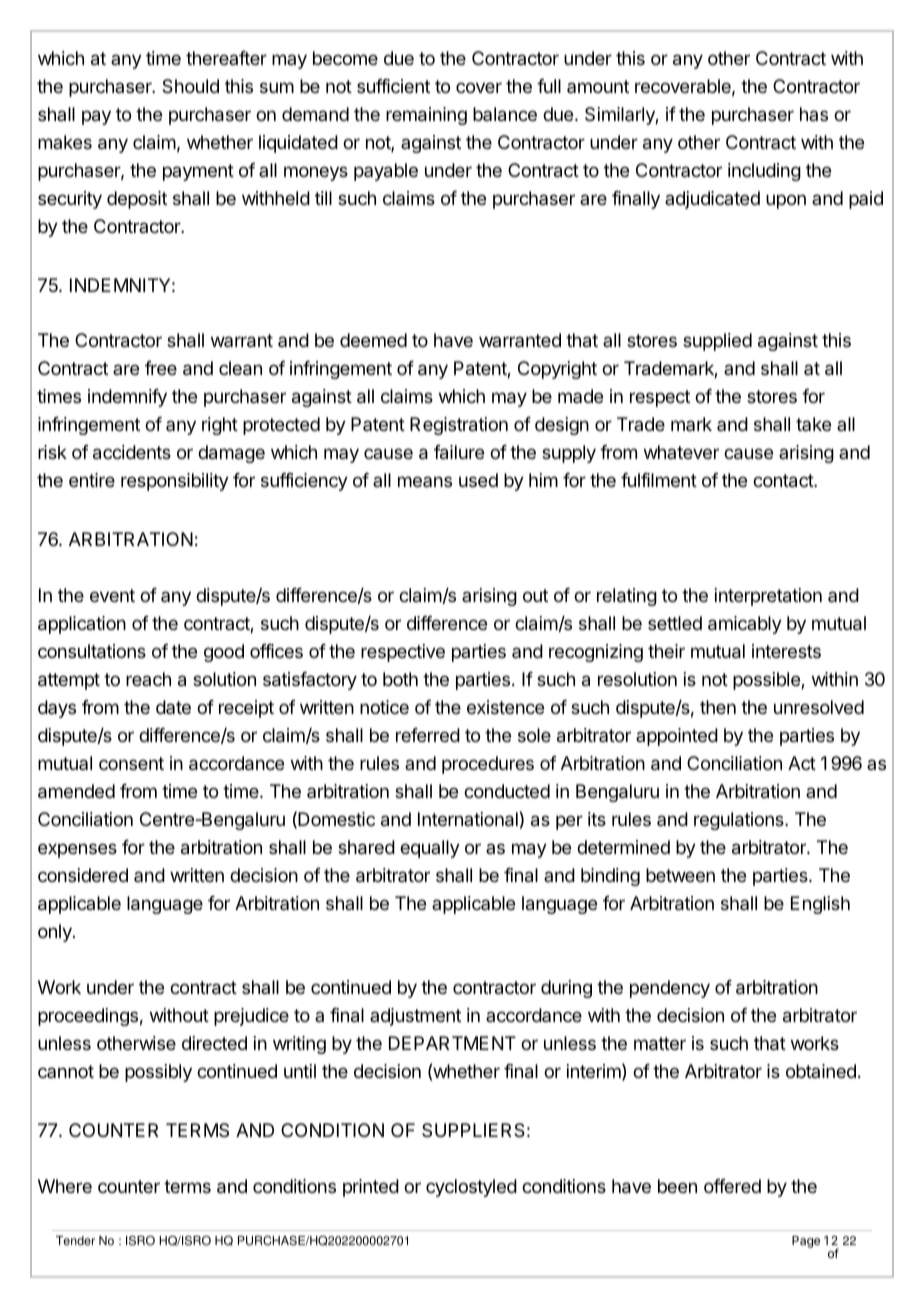  What do you see at coordinates (459, 426) in the image?
I see `Registration` at bounding box center [459, 426].
